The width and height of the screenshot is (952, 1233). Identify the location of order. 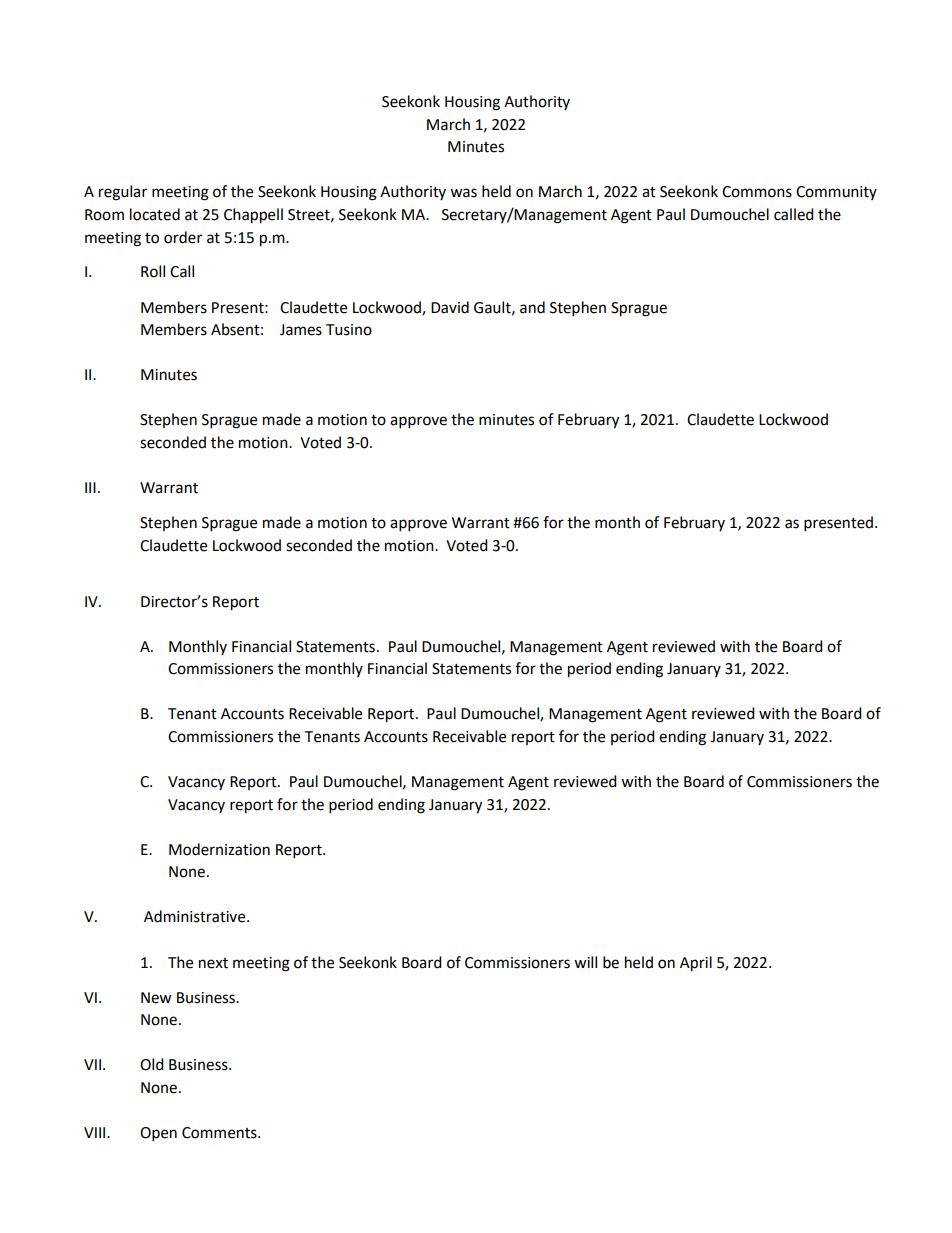
(183, 237).
